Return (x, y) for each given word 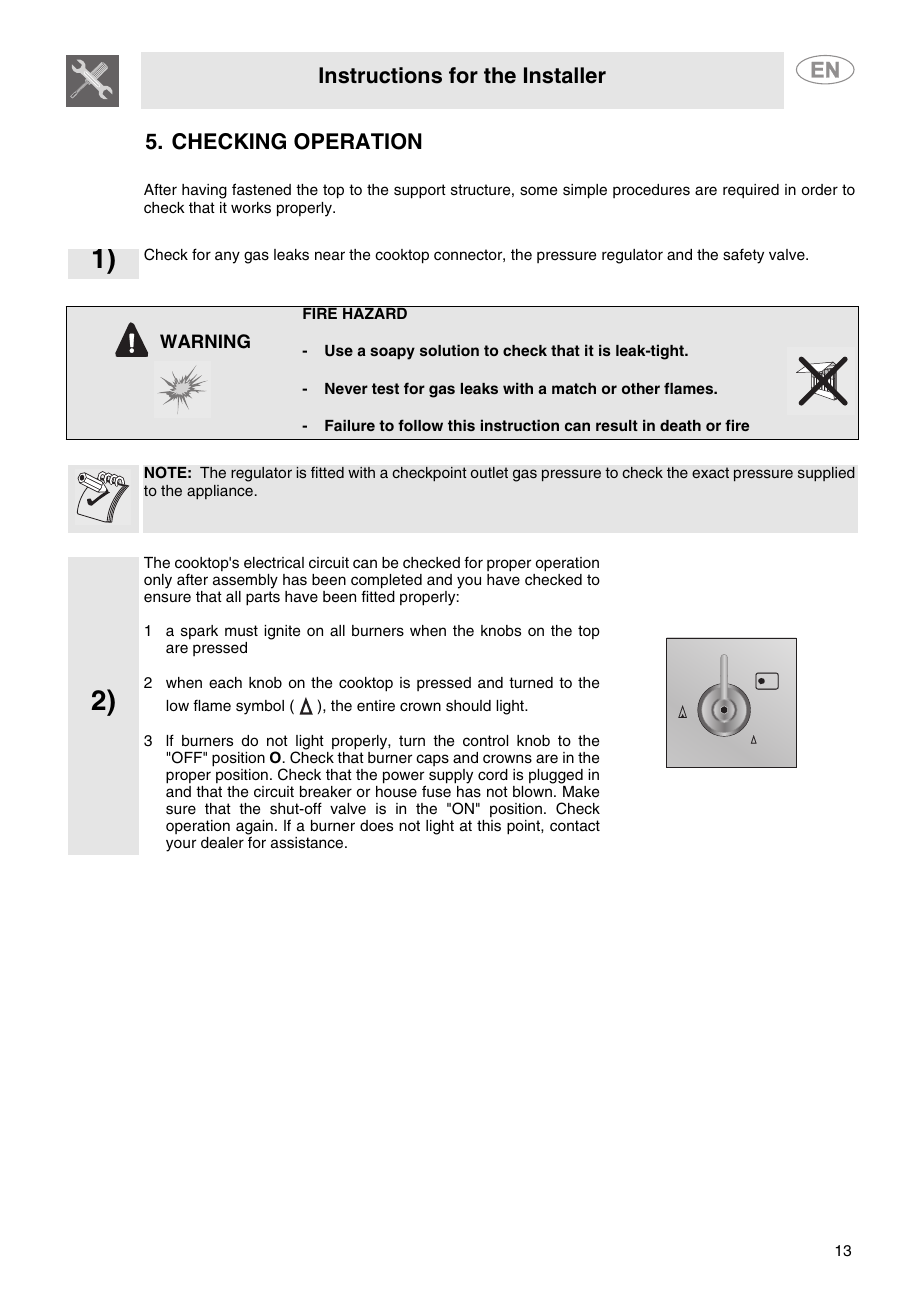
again (254, 828)
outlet (489, 473)
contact (575, 826)
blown (532, 791)
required (751, 191)
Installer (565, 75)
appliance (220, 492)
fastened (261, 189)
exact (710, 473)
